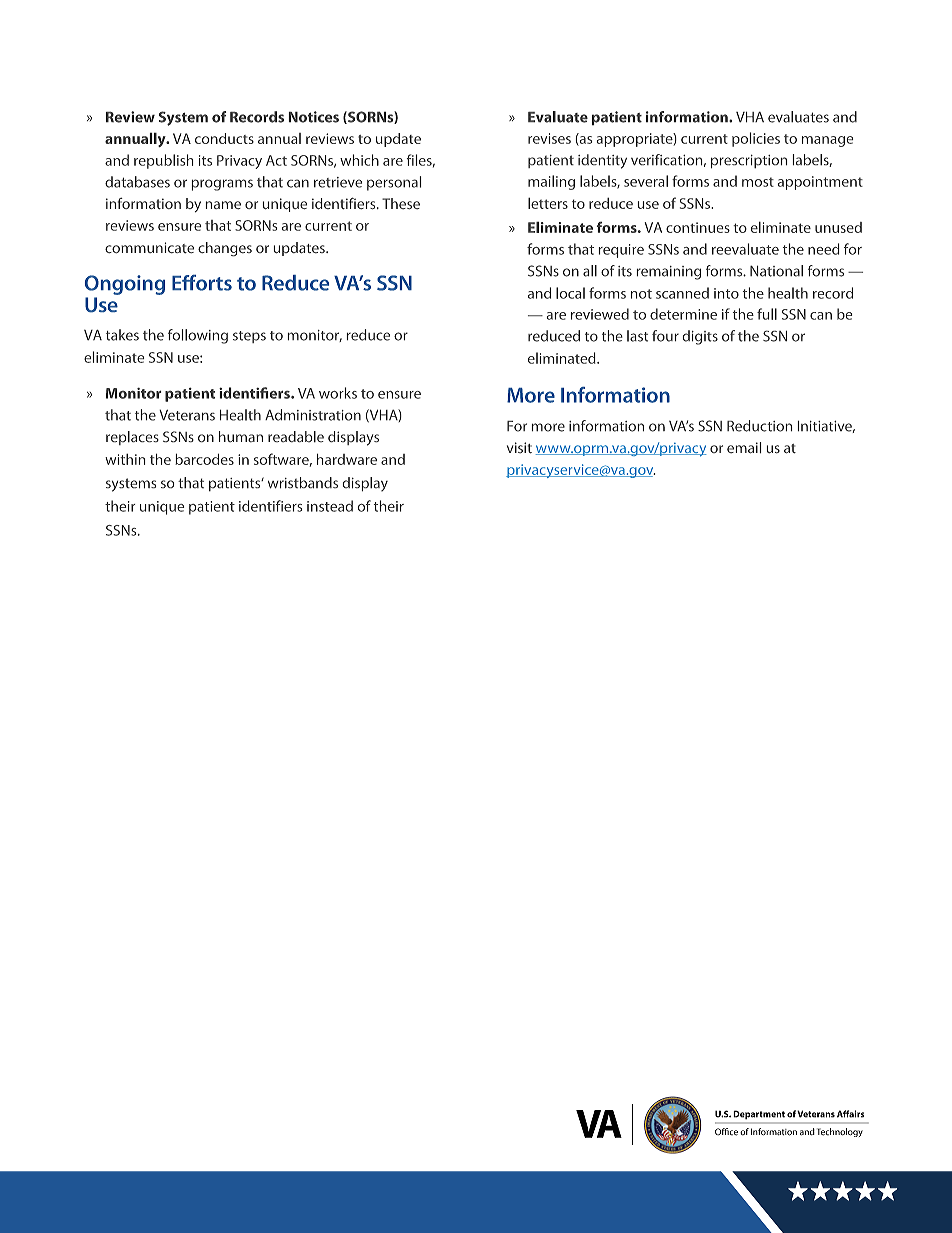 This page has width=952, height=1233. I want to click on following, so click(198, 336).
